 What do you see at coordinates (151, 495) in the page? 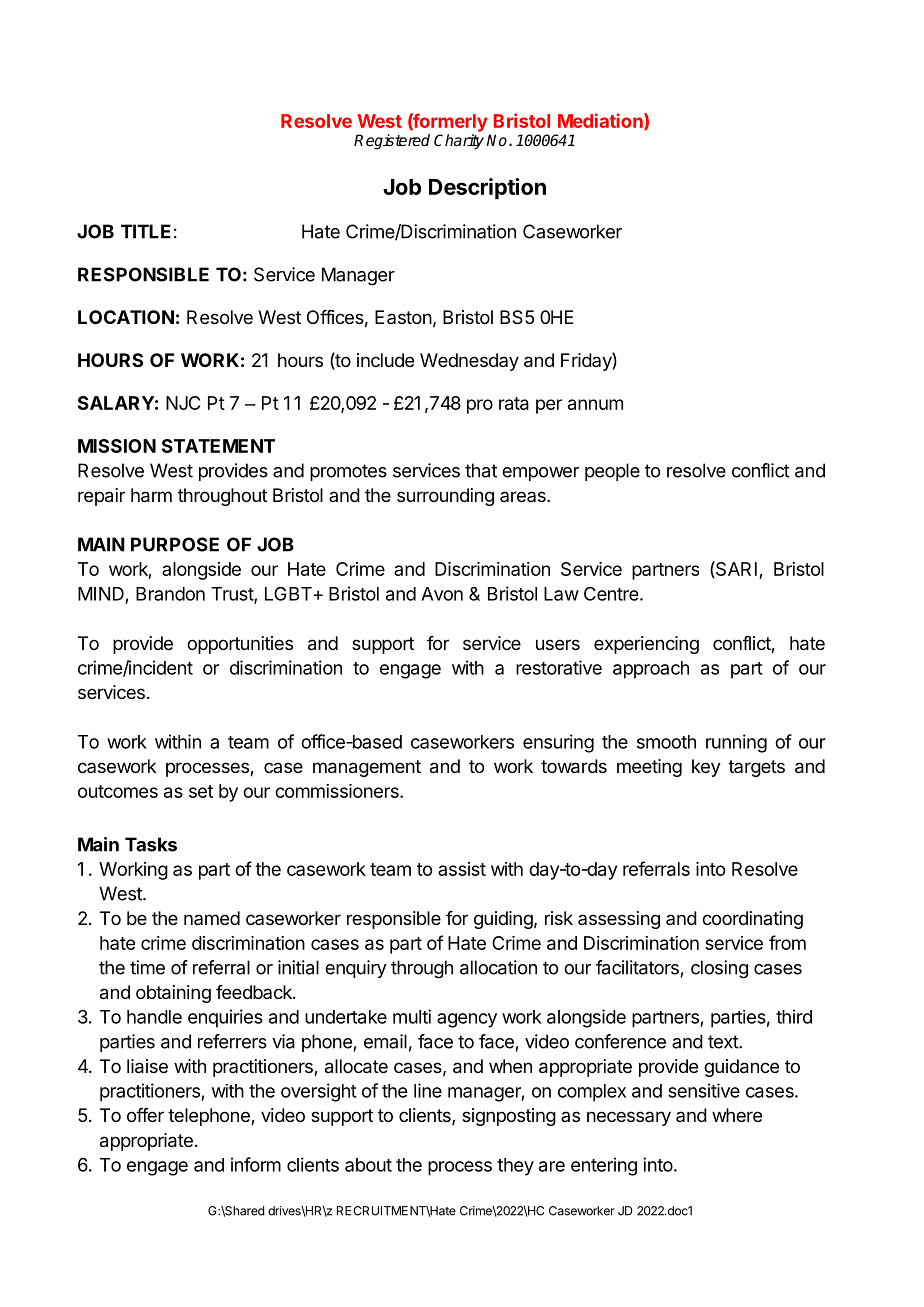
I see `harm` at bounding box center [151, 495].
